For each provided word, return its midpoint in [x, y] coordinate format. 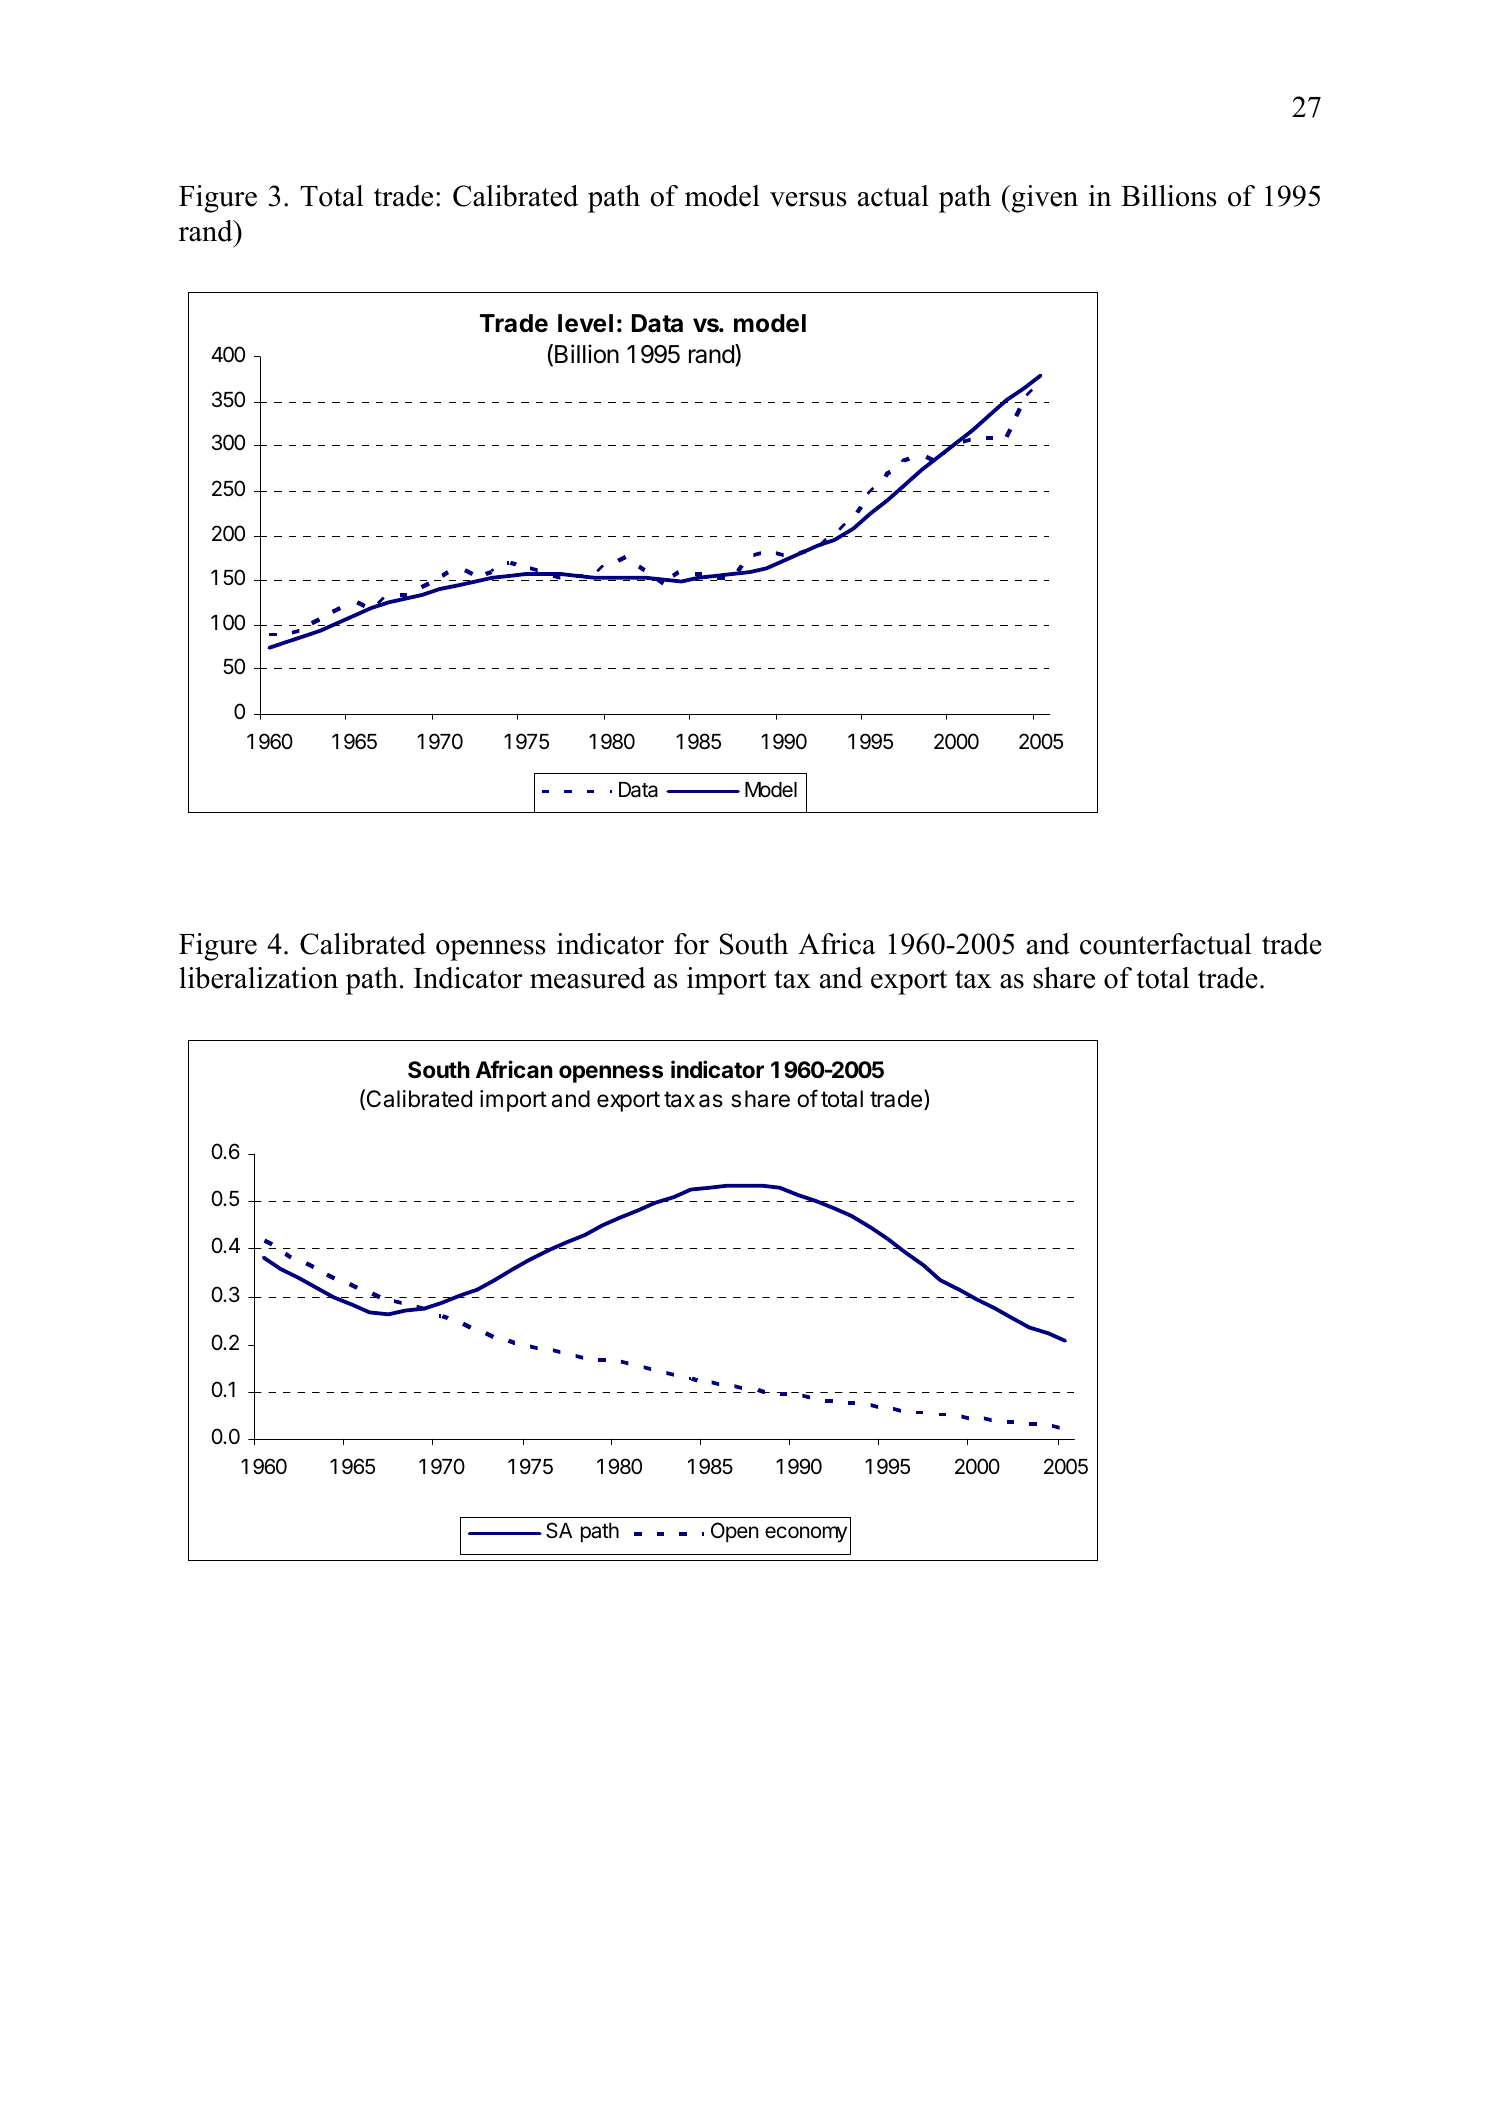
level [585, 323]
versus [808, 199]
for [691, 944]
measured [588, 978]
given [1043, 199]
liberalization [258, 978]
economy [806, 1534]
